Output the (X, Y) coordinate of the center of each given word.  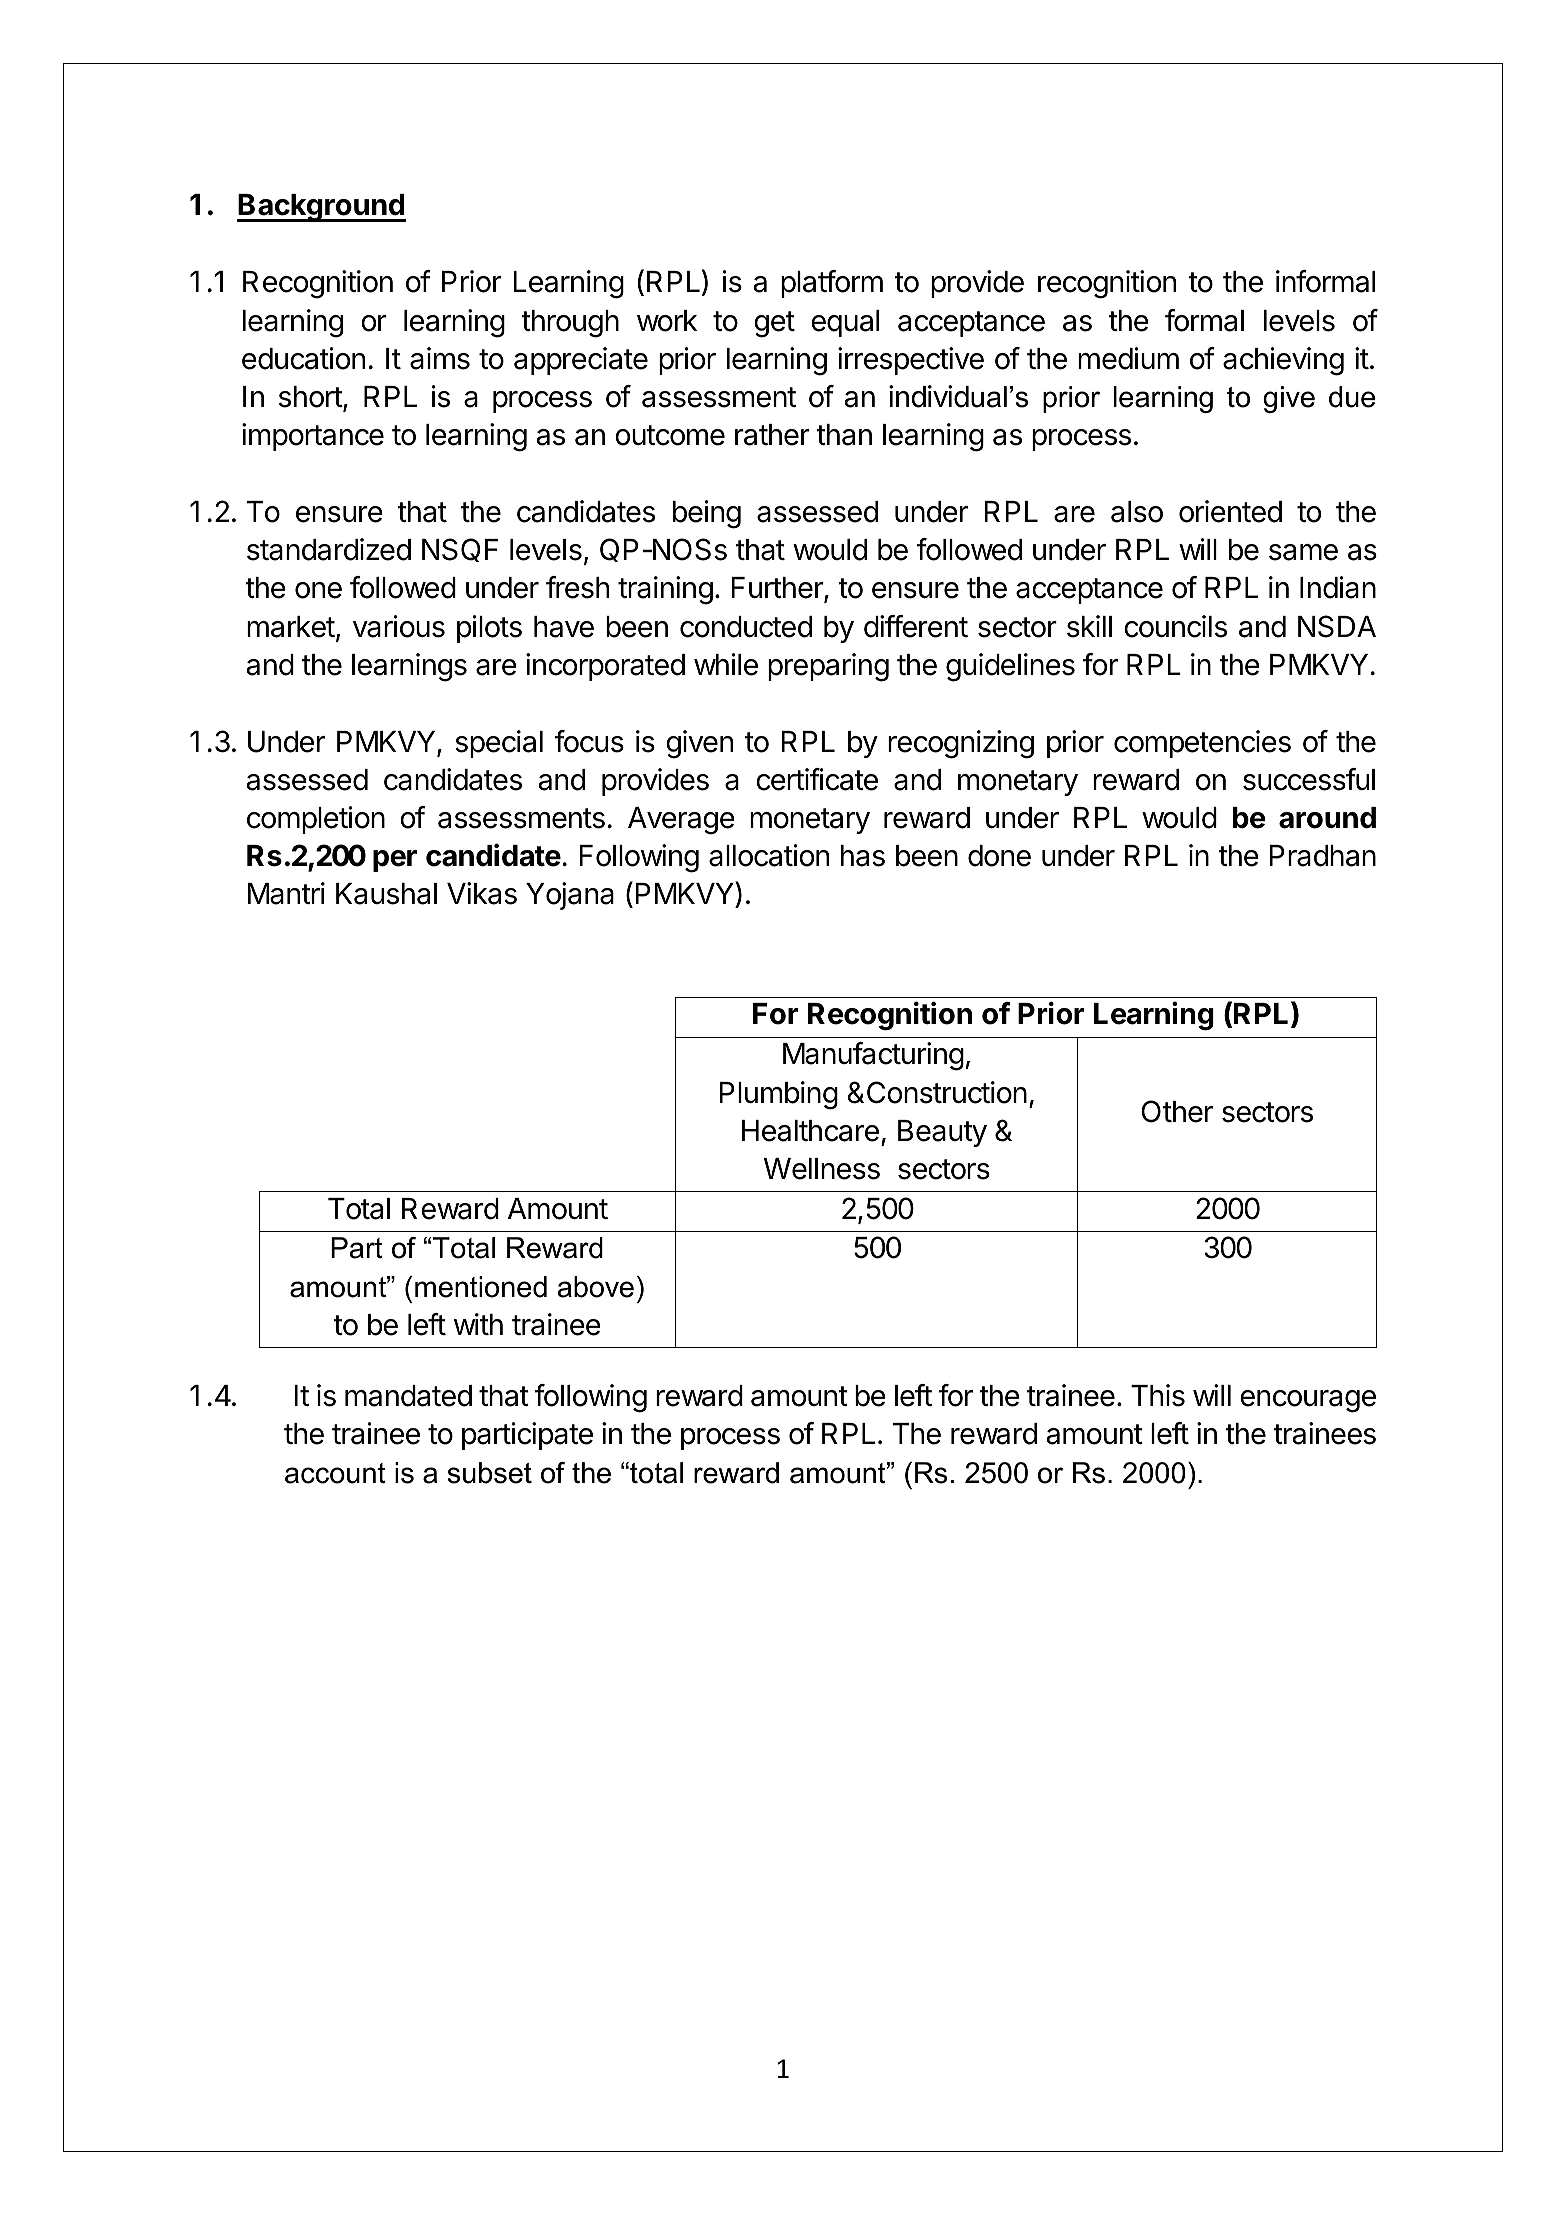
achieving (1283, 361)
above (596, 1287)
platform (832, 284)
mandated (408, 1396)
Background (321, 208)
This (1158, 1395)
